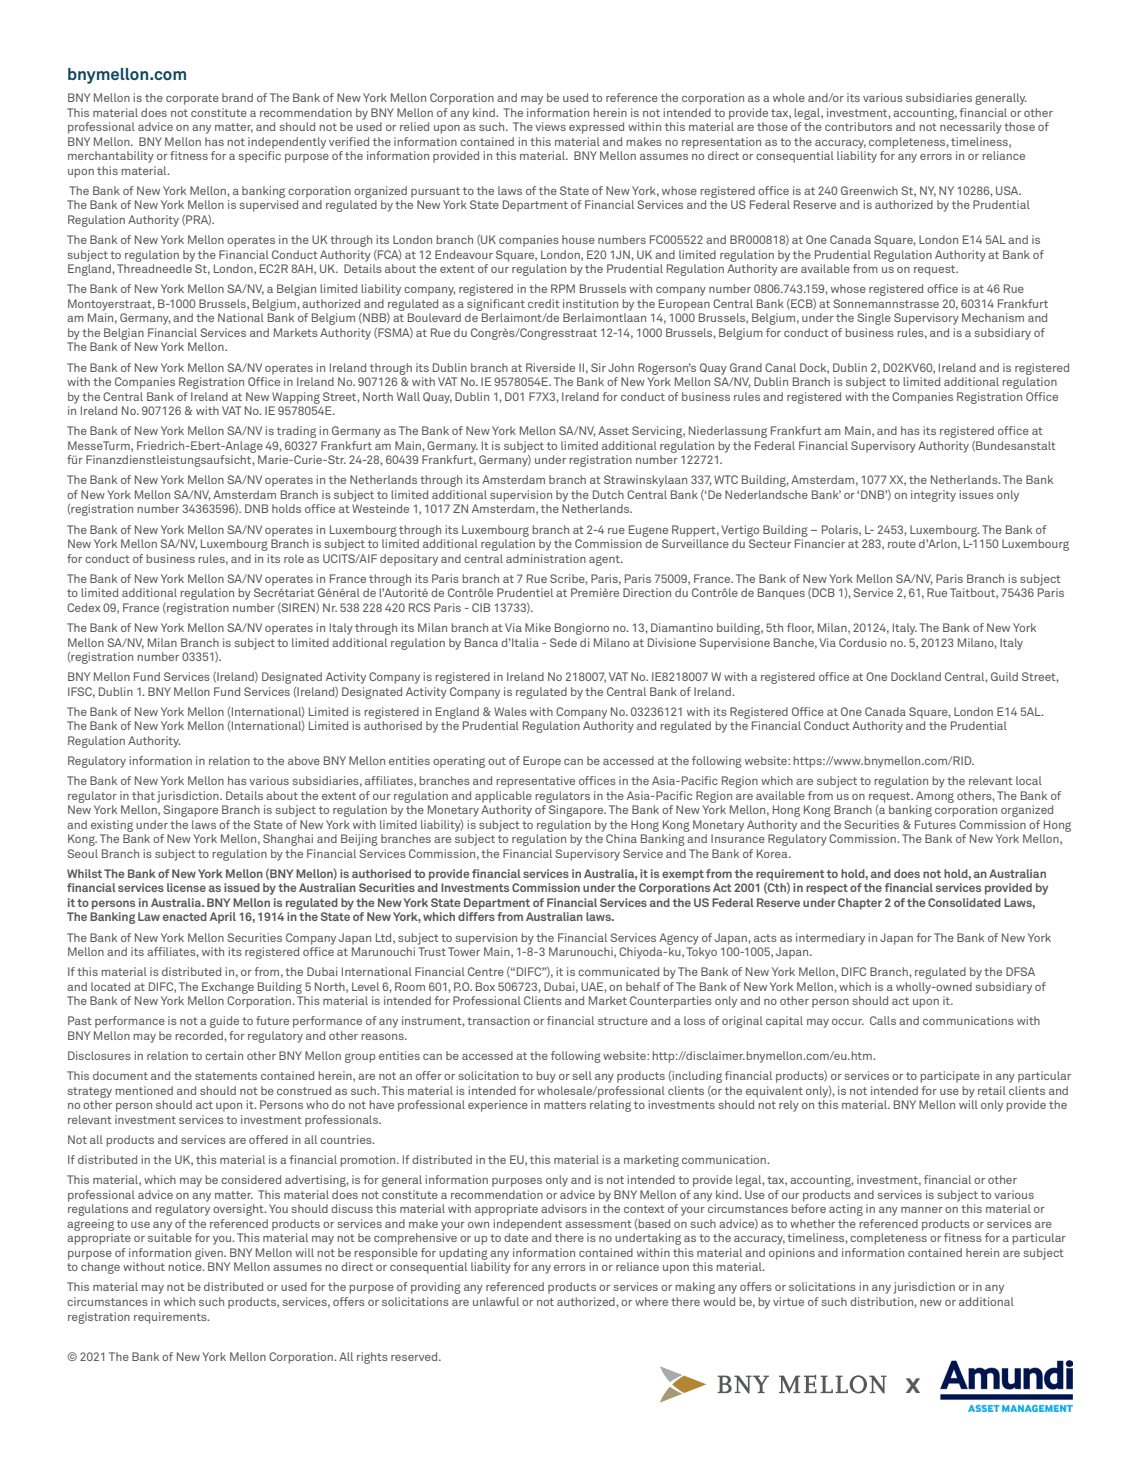 This screenshot has width=1140, height=1475. Describe the element at coordinates (496, 1301) in the screenshot. I see `unlawful` at that location.
